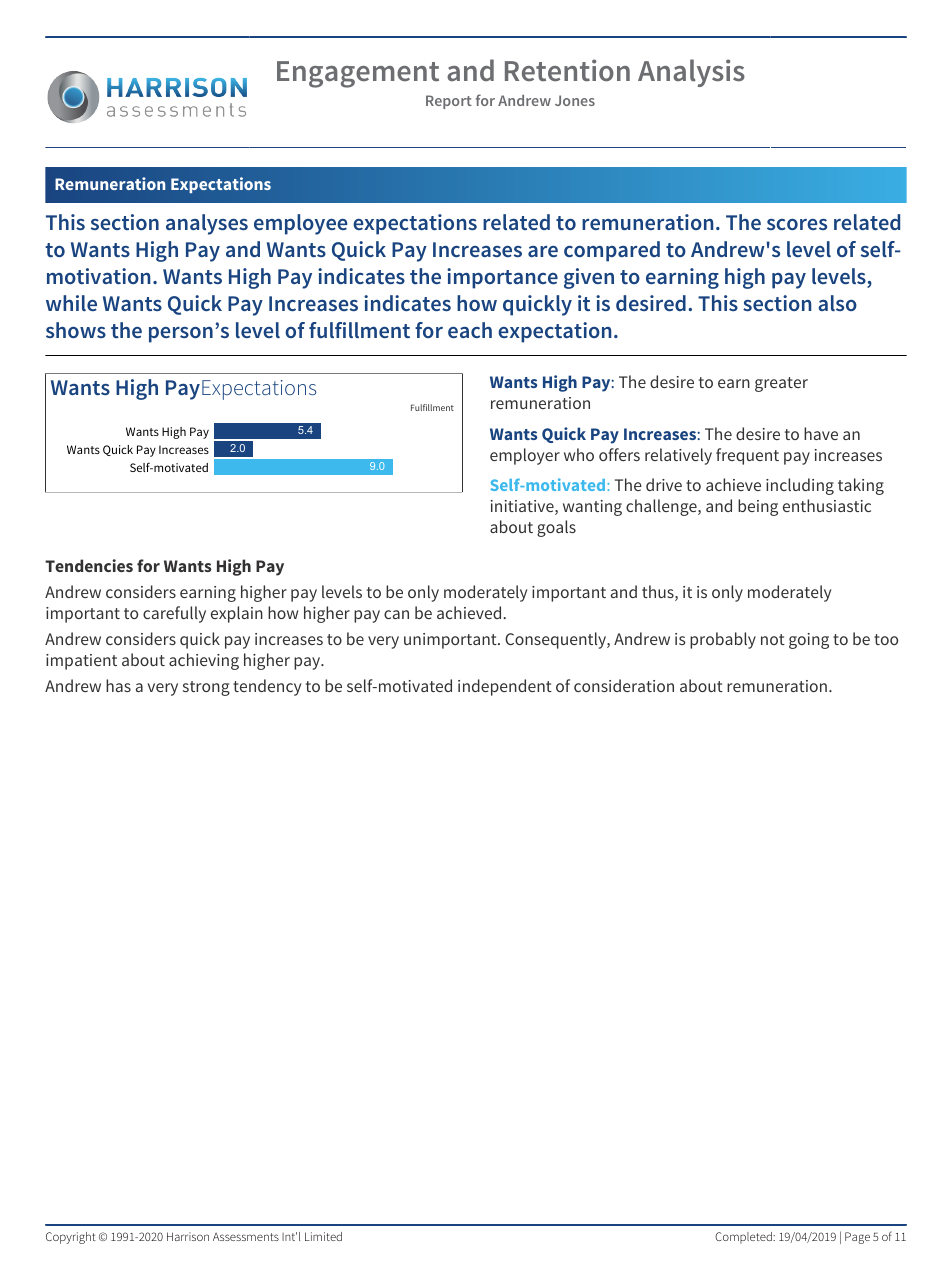 This screenshot has height=1265, width=952. I want to click on Completed, so click(744, 1238).
